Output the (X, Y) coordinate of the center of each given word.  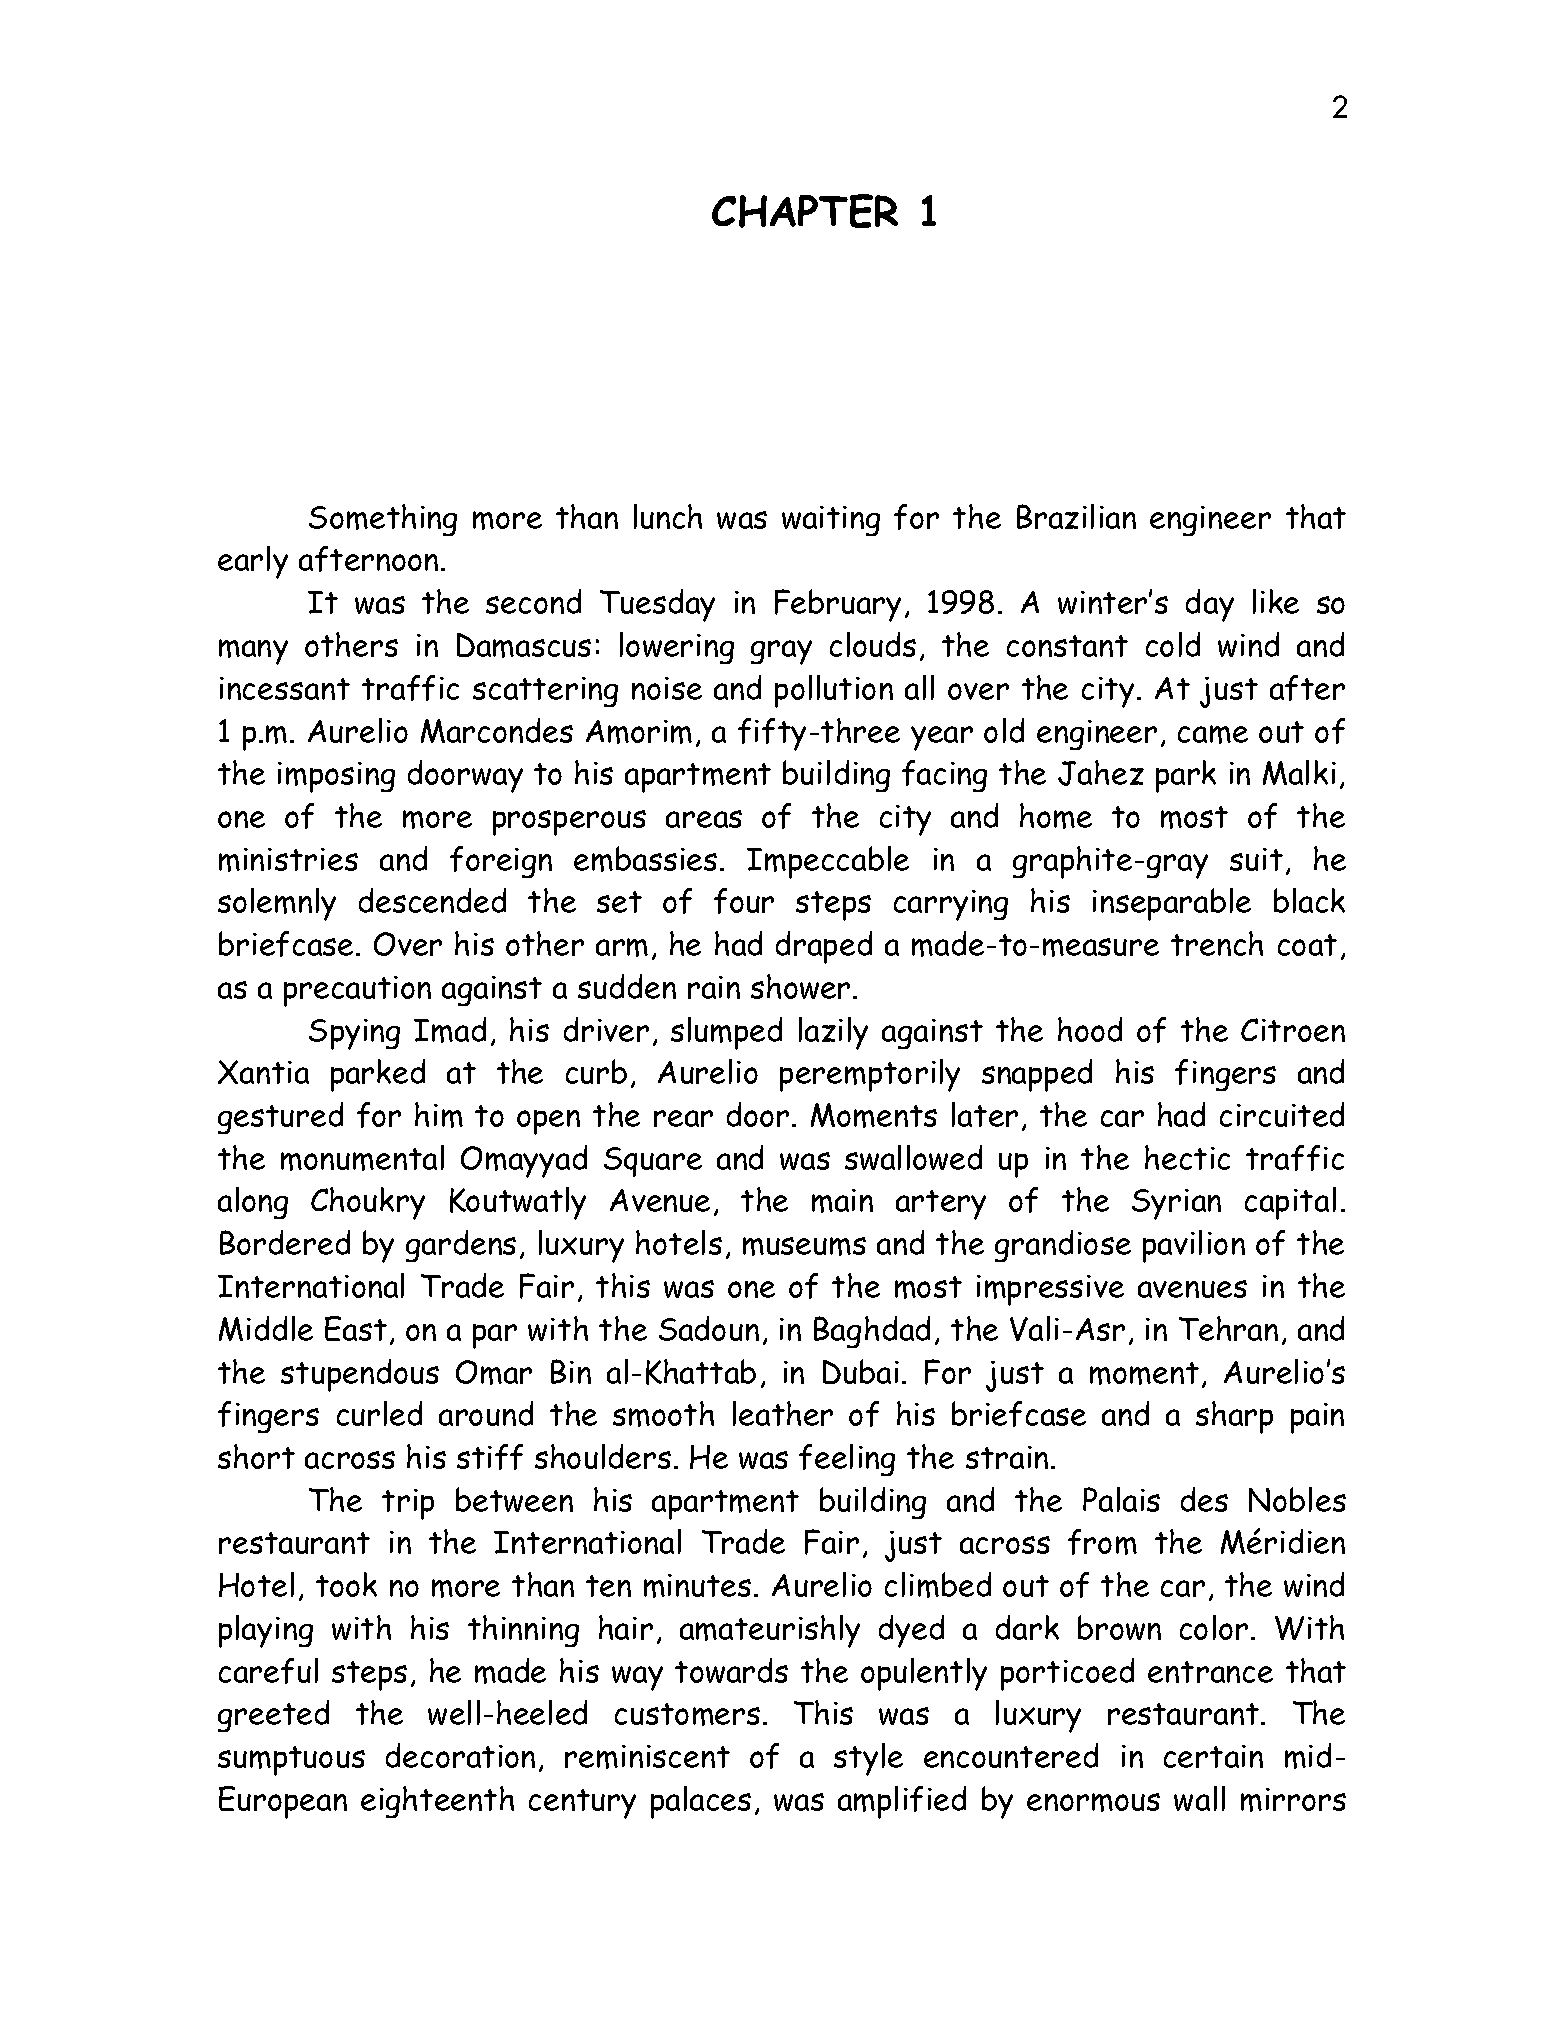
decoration (460, 1755)
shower (800, 986)
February (838, 605)
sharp (1234, 1417)
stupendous (360, 1375)
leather (783, 1413)
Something (383, 520)
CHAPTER (805, 211)
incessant (285, 688)
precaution (357, 991)
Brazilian (1076, 516)
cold (1173, 644)
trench (1217, 943)
